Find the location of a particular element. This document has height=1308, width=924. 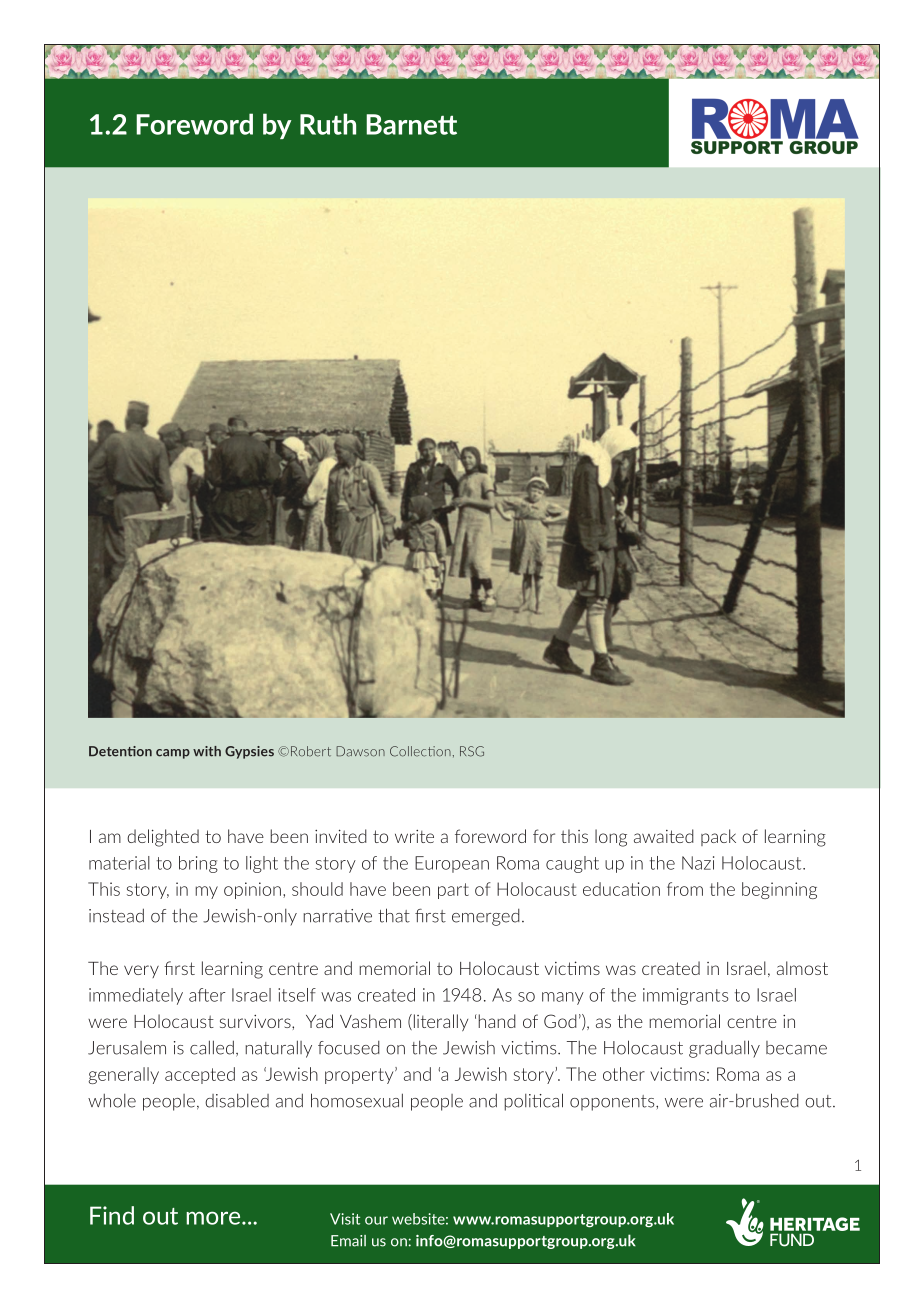

Collection is located at coordinates (420, 751).
